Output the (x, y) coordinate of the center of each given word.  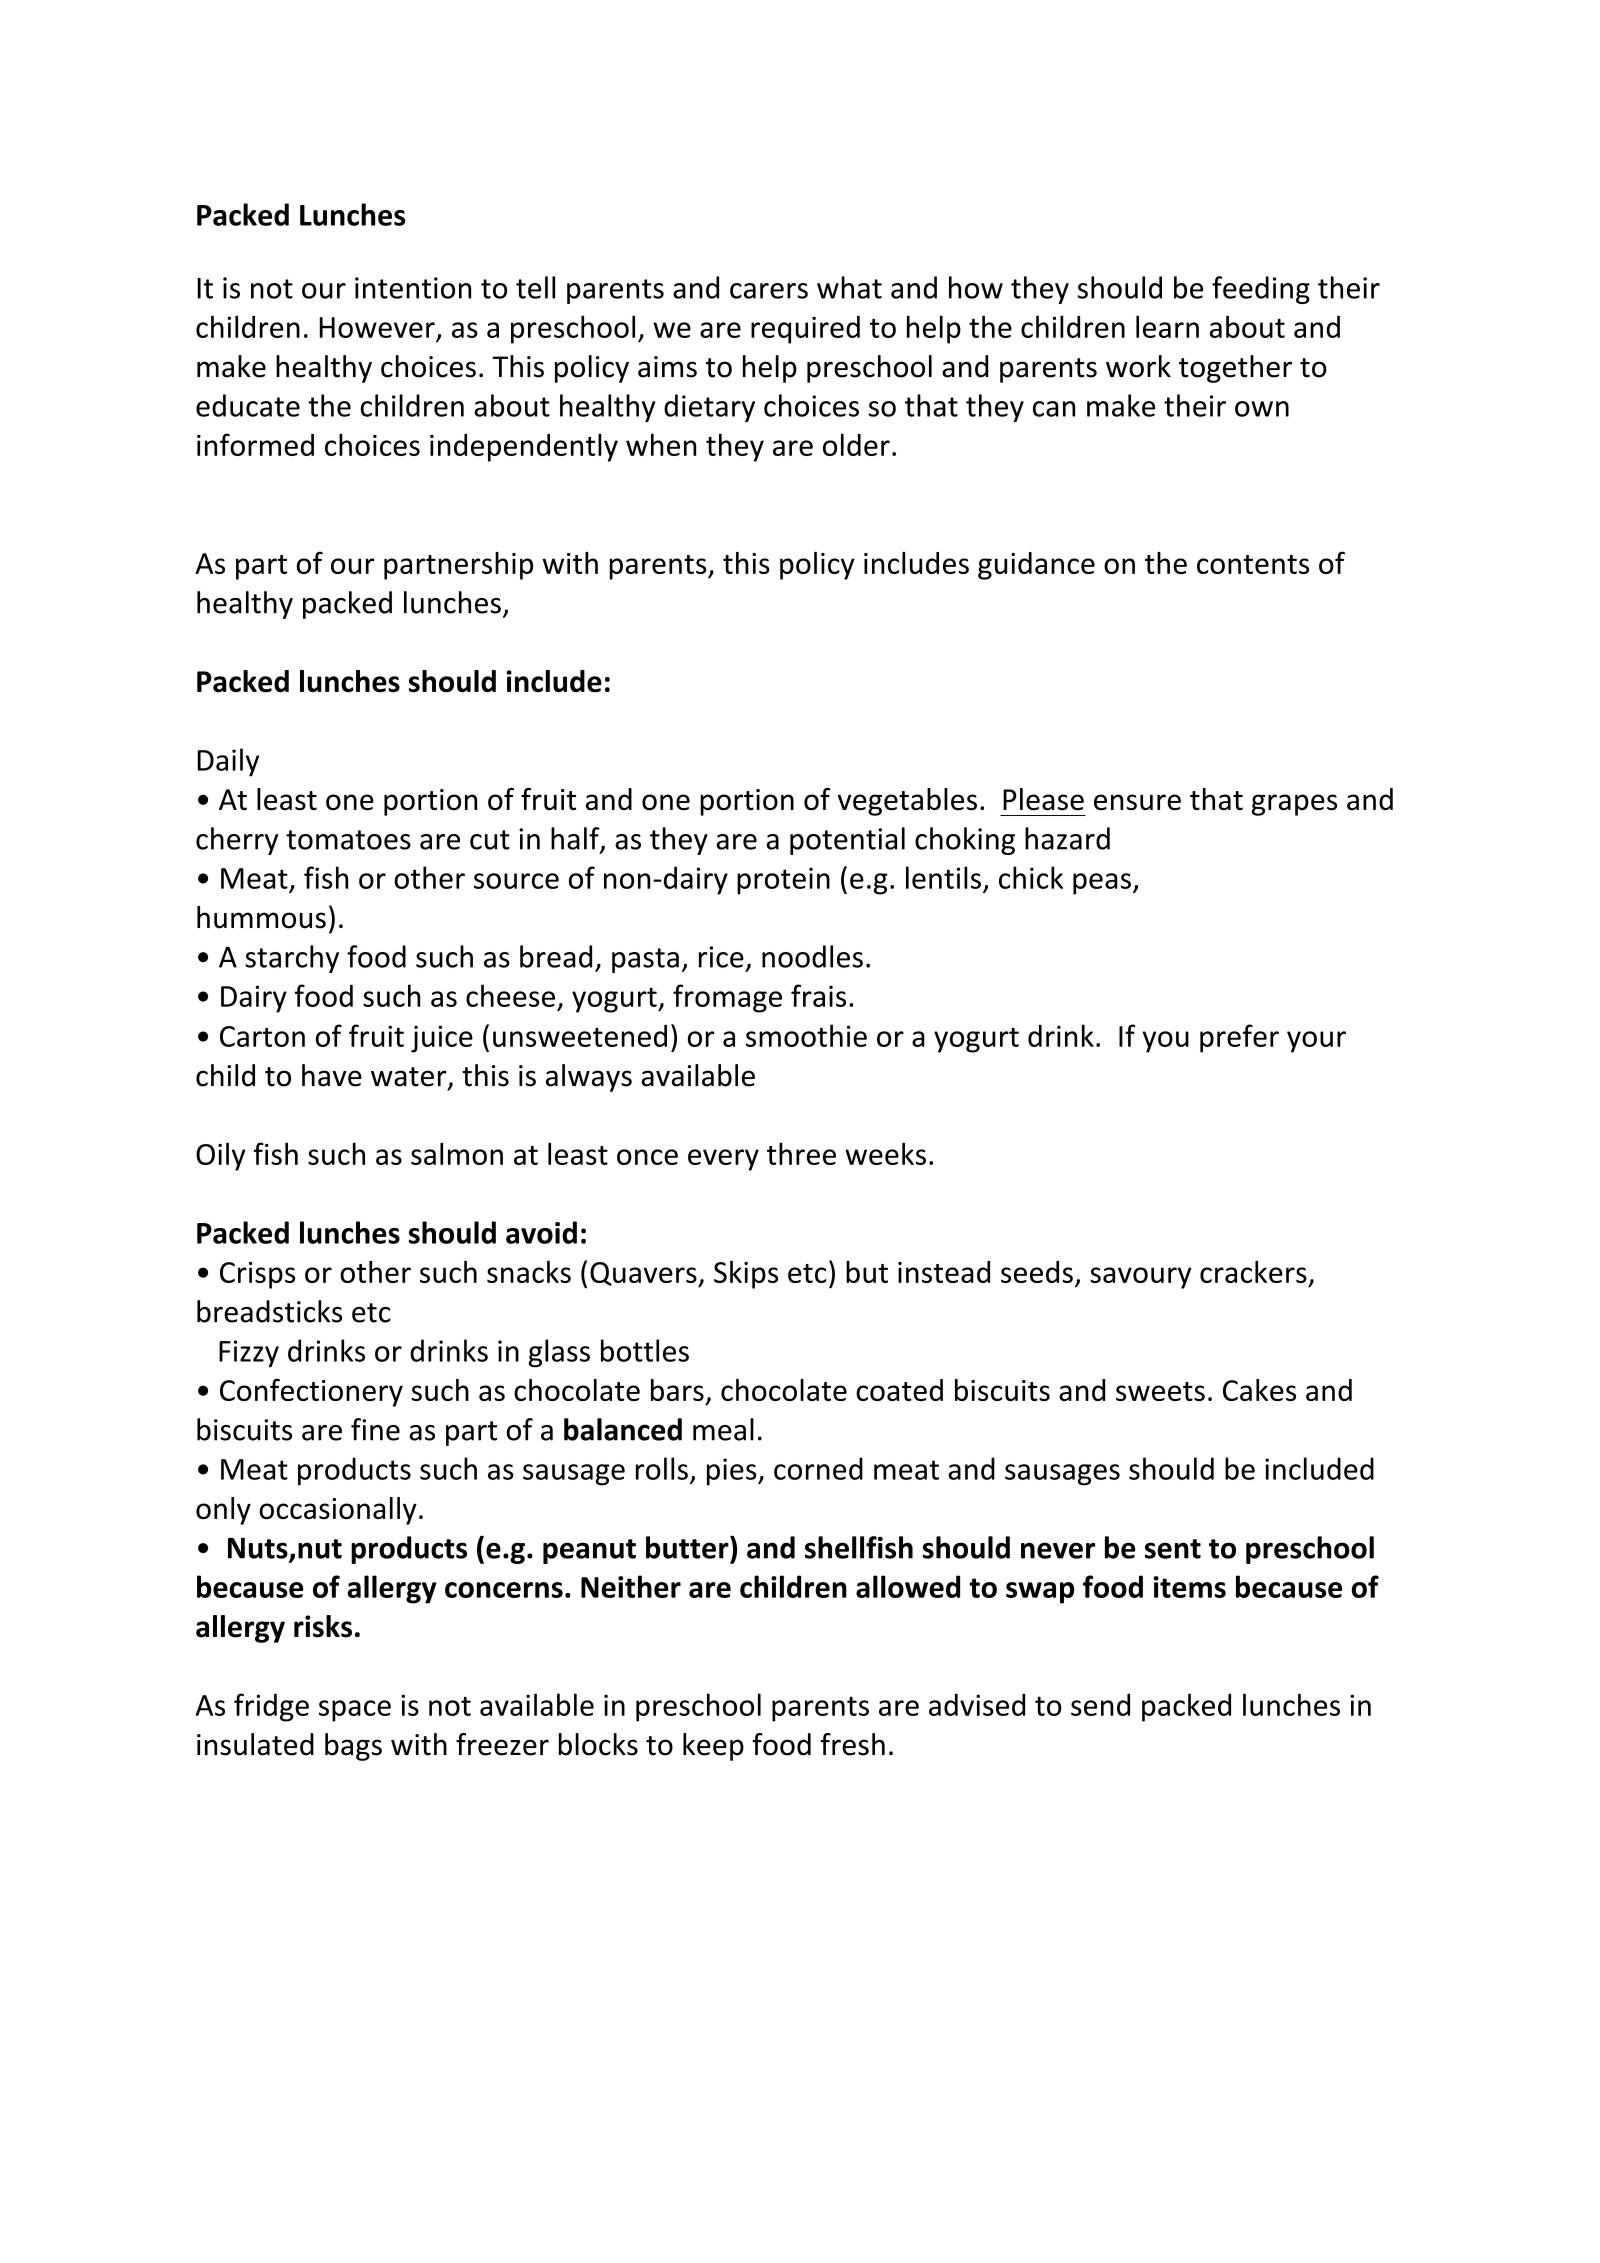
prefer (1239, 1038)
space (355, 1711)
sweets (1160, 1391)
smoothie (806, 1035)
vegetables (907, 802)
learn (1167, 326)
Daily (228, 762)
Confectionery (311, 1392)
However (377, 327)
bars (677, 1390)
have (332, 1075)
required (805, 329)
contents (1253, 564)
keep (713, 1747)
